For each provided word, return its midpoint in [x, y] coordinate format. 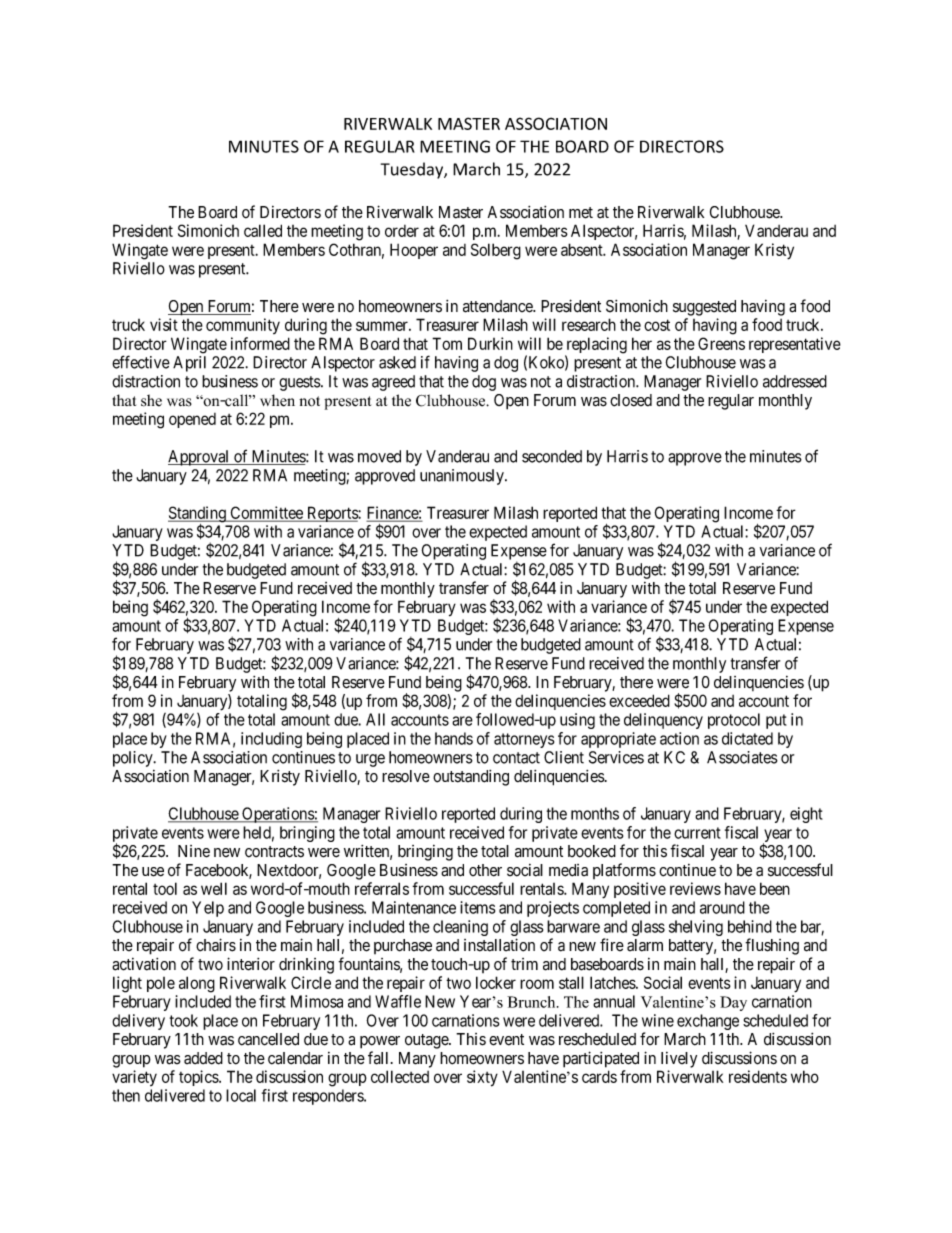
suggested [704, 308]
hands [454, 738]
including [271, 740]
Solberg [496, 251]
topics [199, 1078]
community [243, 326]
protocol [734, 721]
